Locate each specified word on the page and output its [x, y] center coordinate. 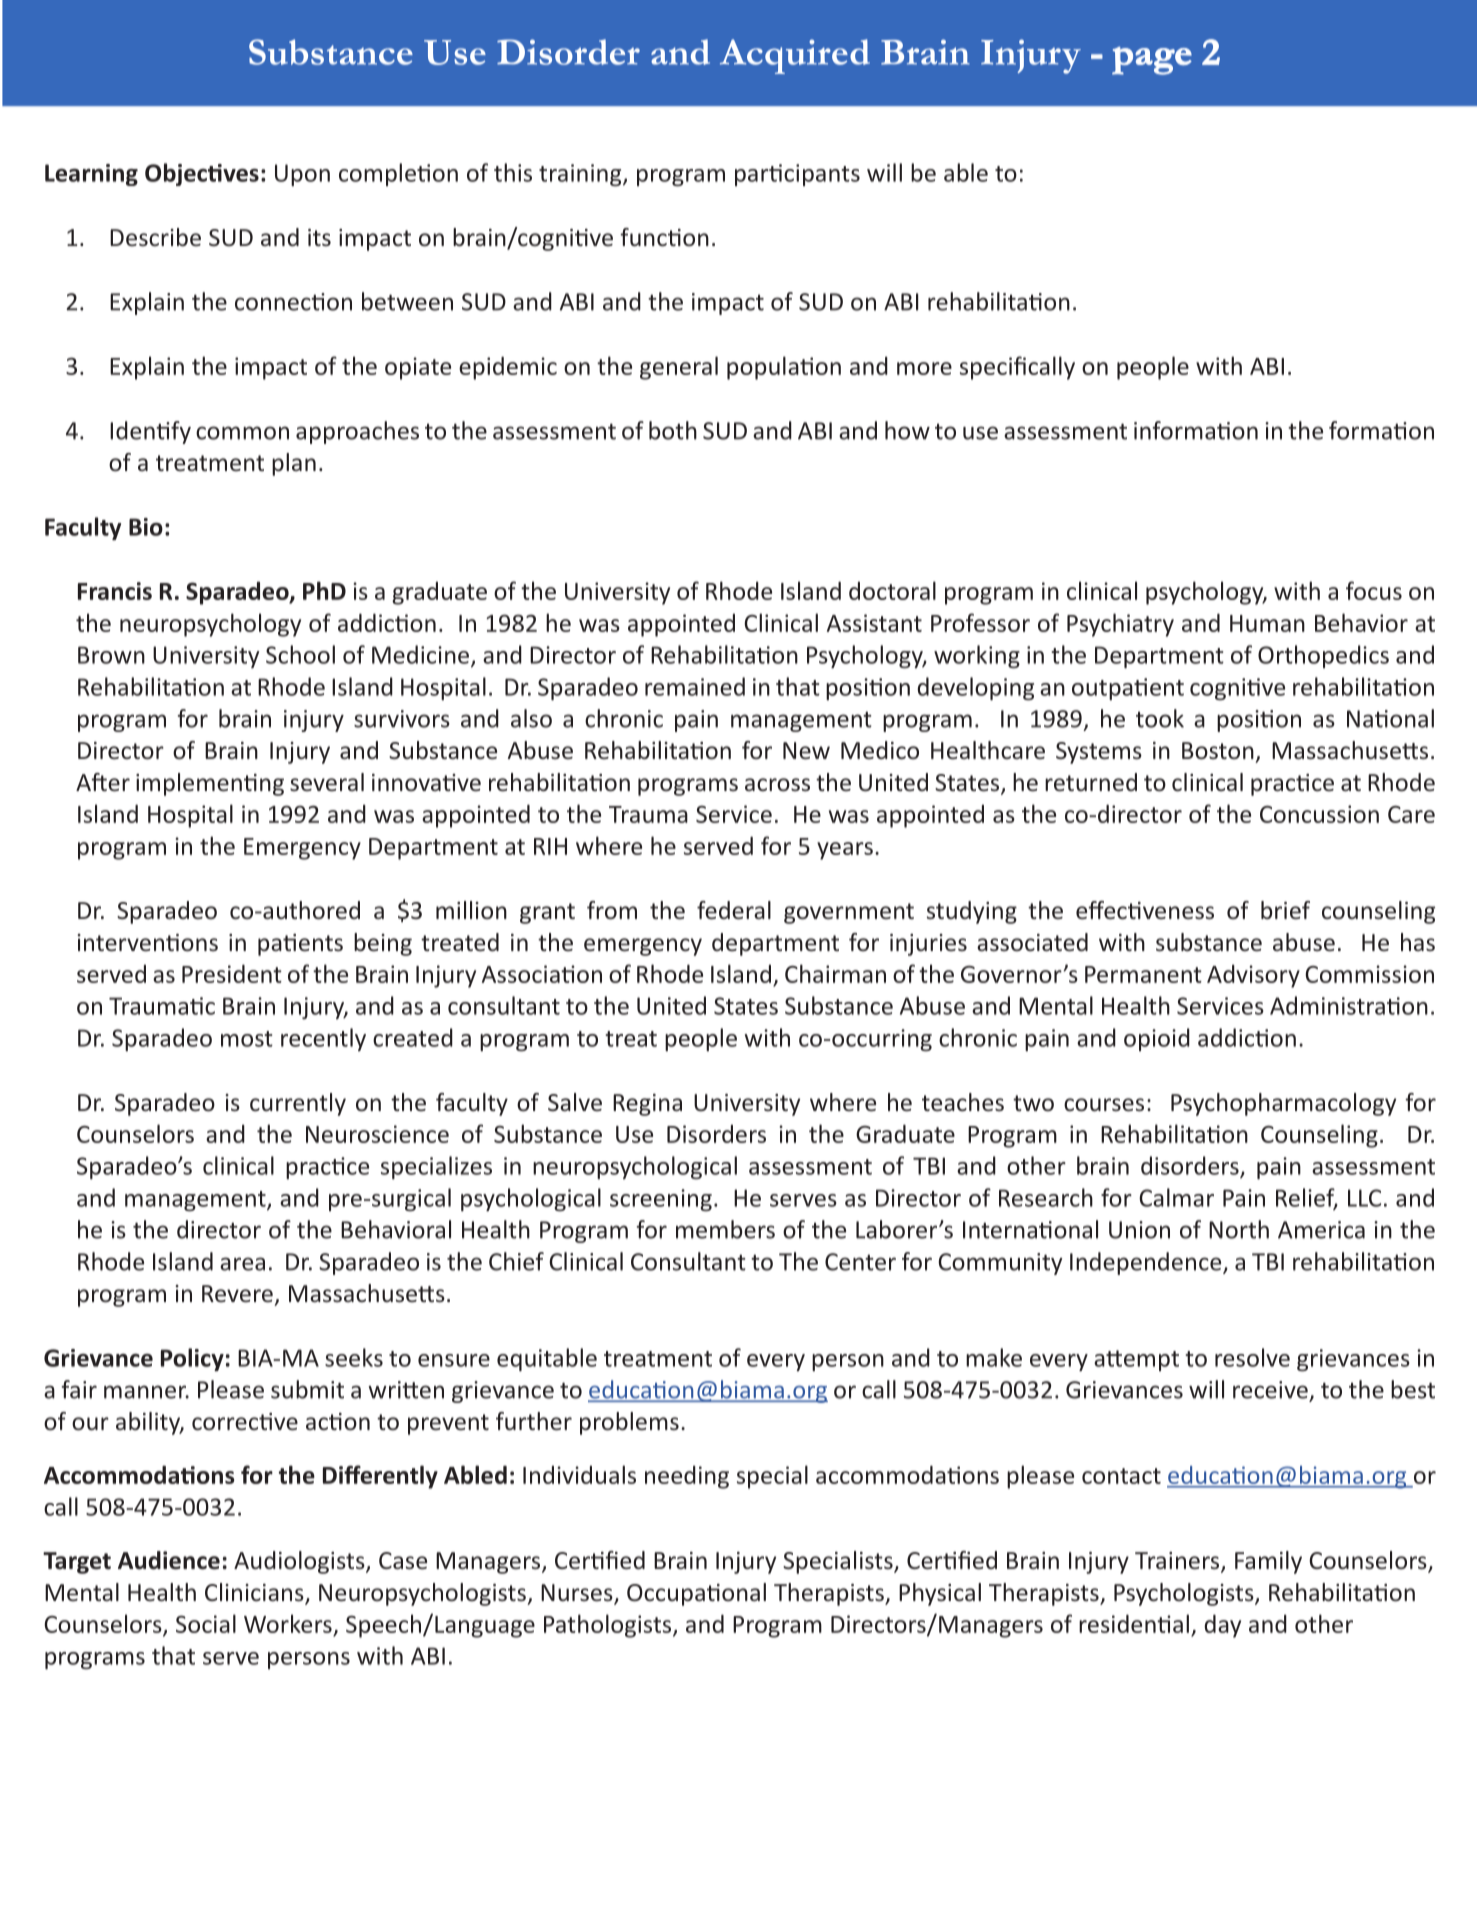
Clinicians [255, 1593]
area [242, 1264]
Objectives [202, 174]
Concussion [1319, 814]
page [1152, 61]
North [1239, 1229]
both [673, 430]
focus [1374, 590]
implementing [210, 784]
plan [294, 464]
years [845, 851]
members [725, 1229]
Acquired [795, 56]
